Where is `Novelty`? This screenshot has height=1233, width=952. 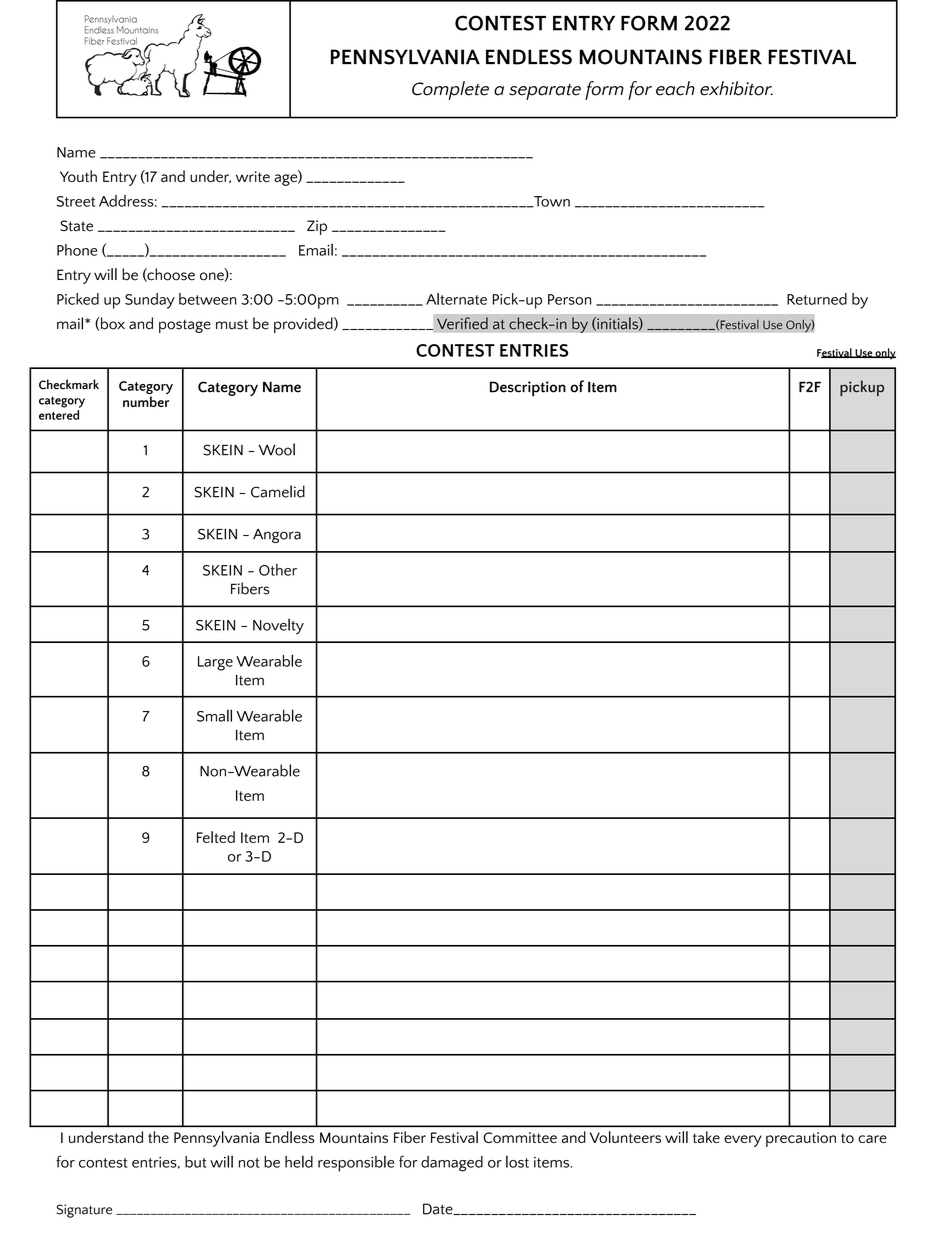
Novelty is located at coordinates (278, 626).
